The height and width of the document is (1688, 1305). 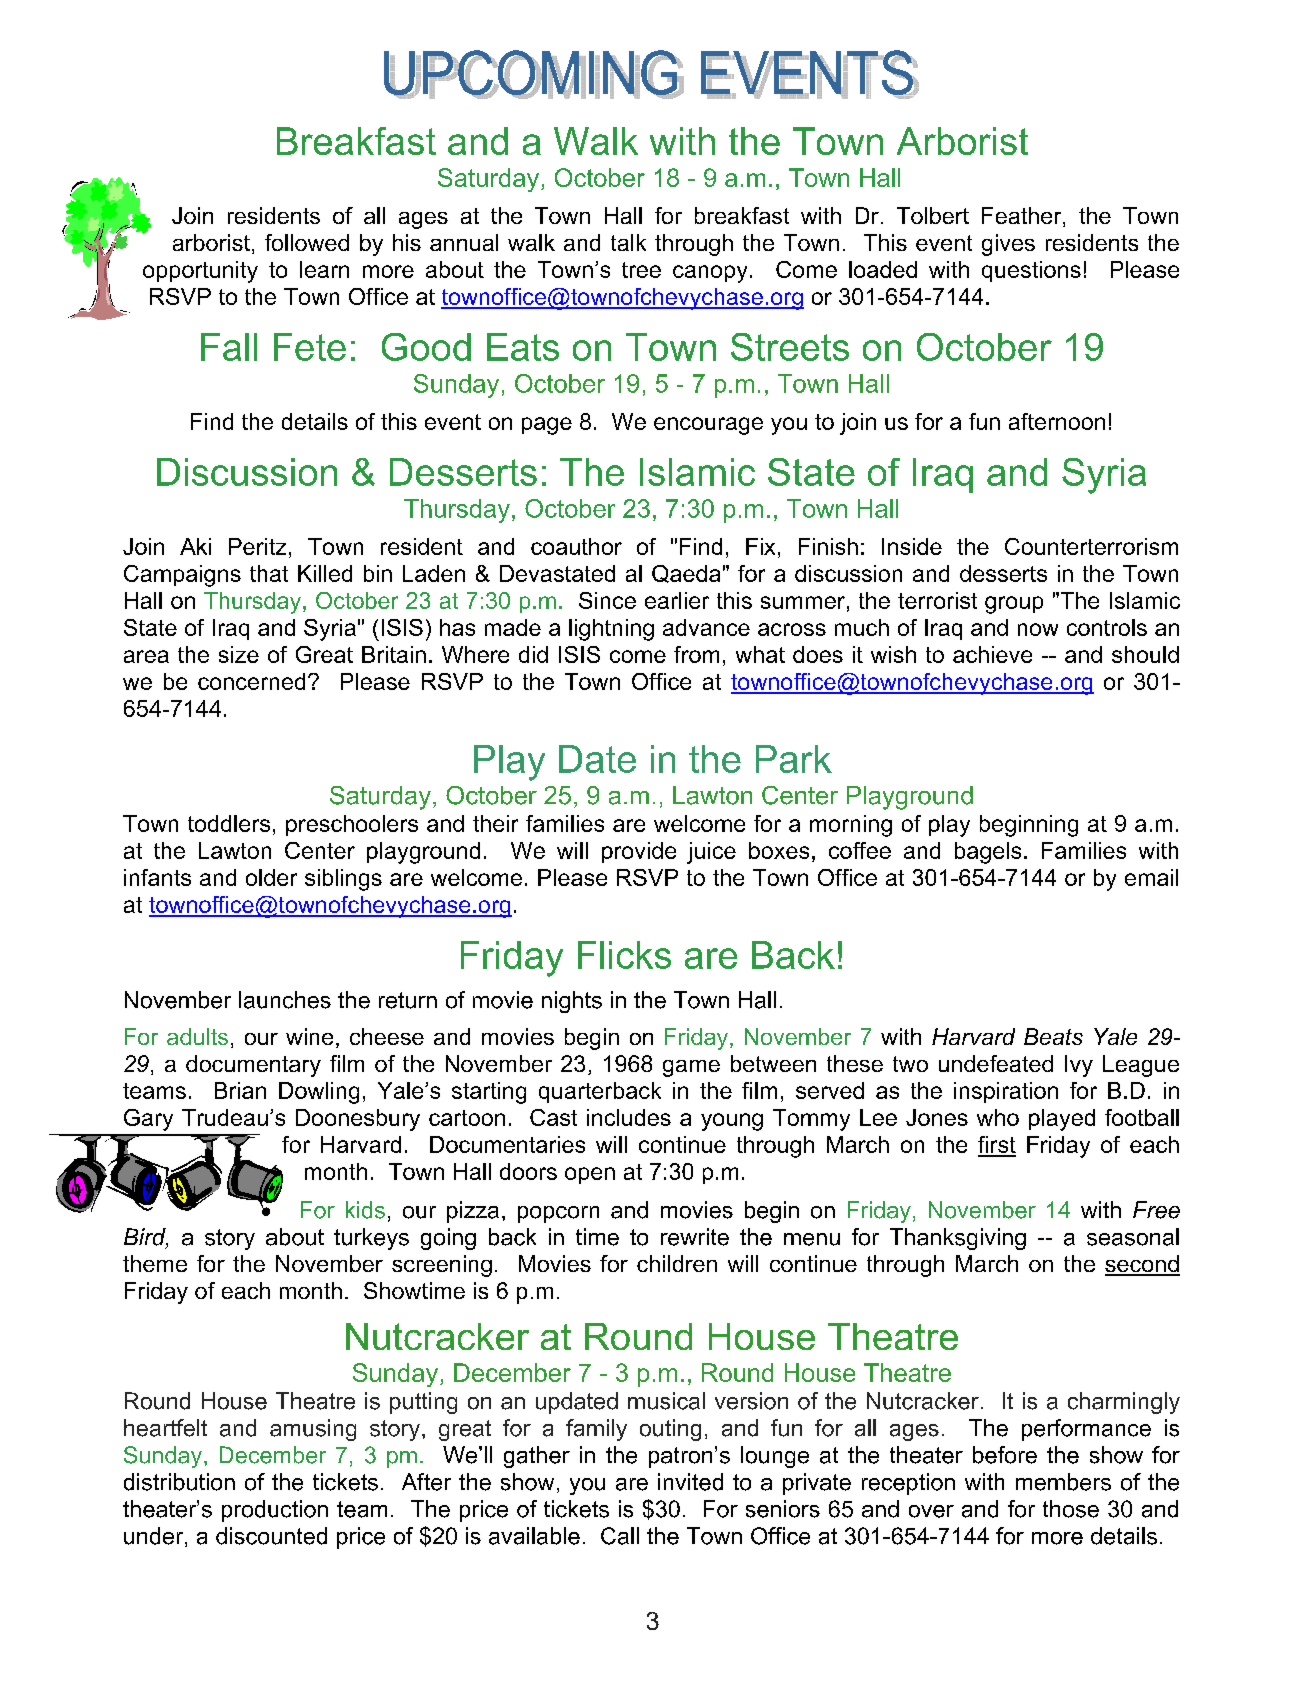 What do you see at coordinates (275, 1511) in the document?
I see `production` at bounding box center [275, 1511].
